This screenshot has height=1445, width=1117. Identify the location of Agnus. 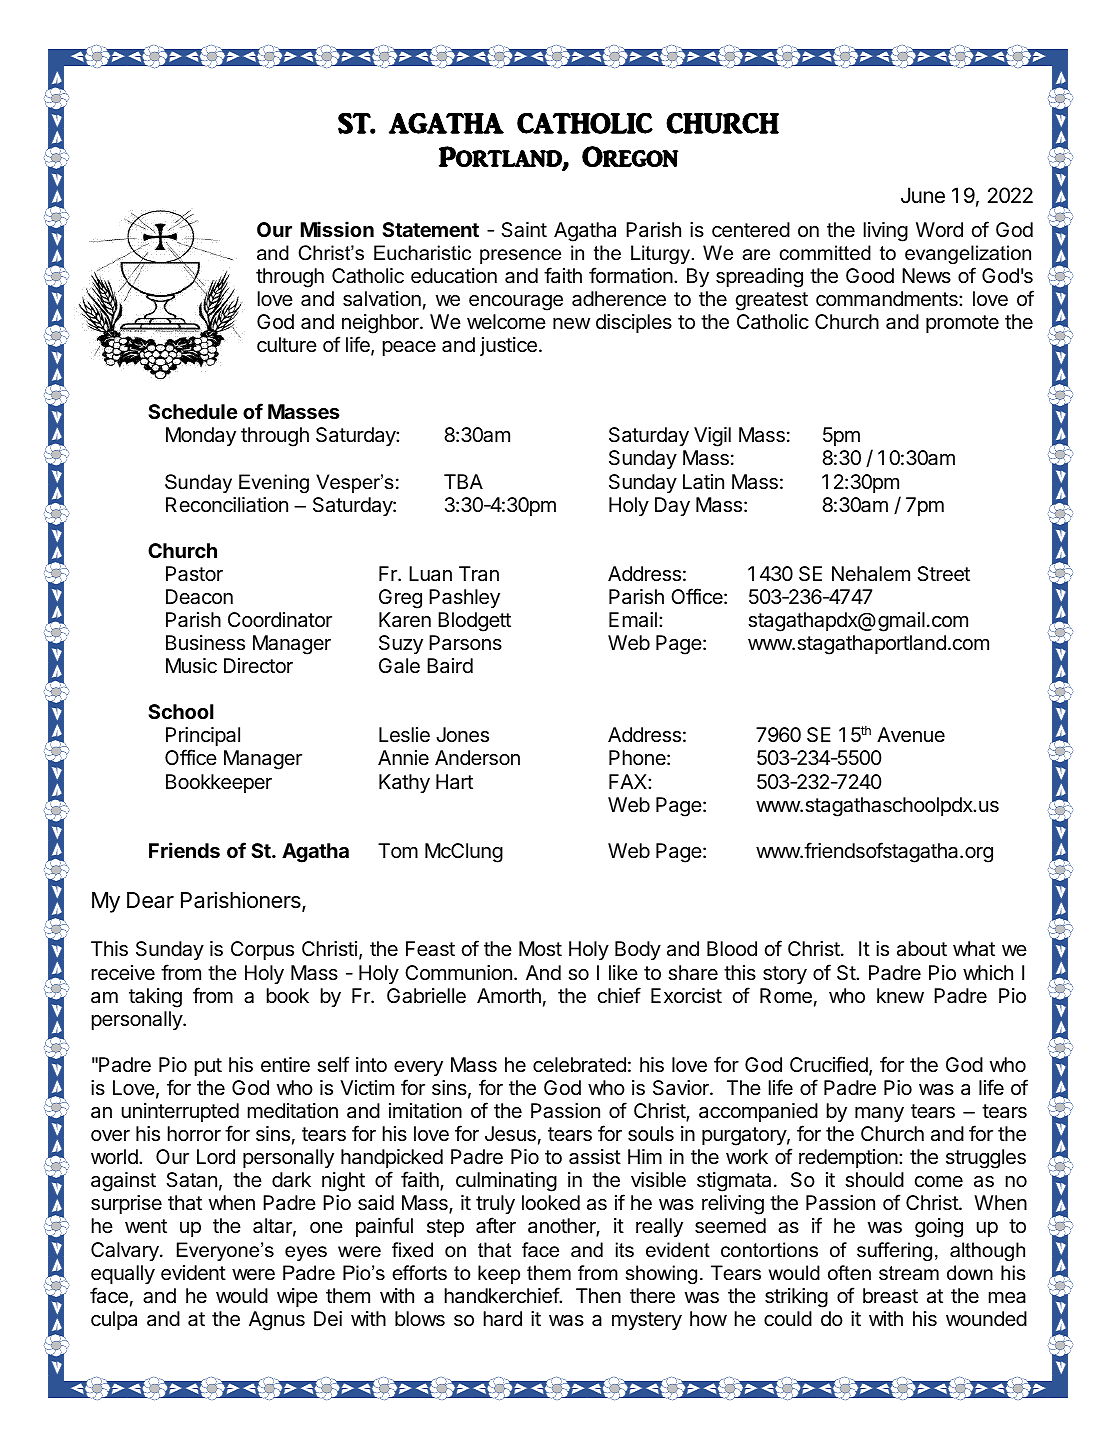
(277, 1321).
